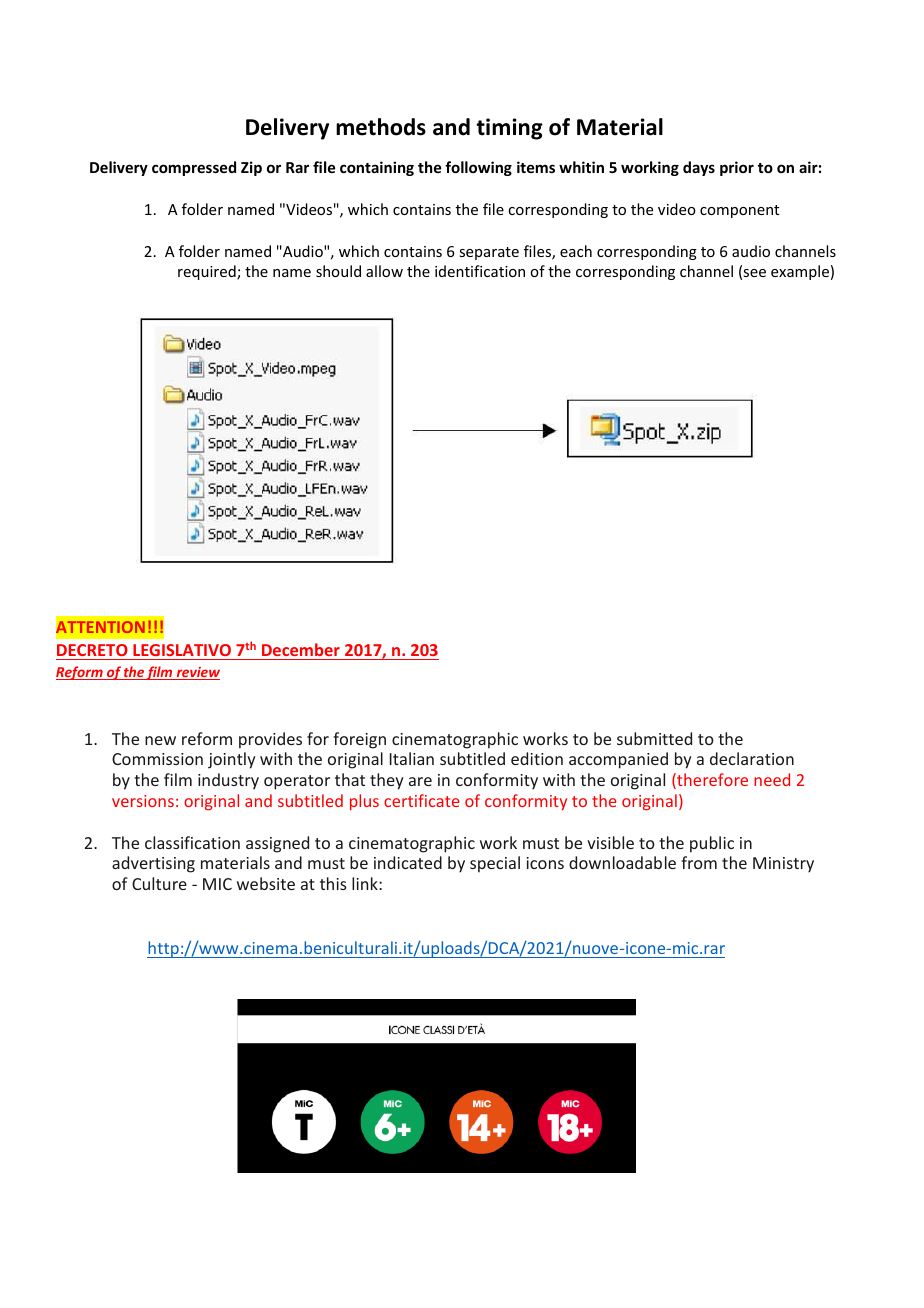 This screenshot has width=924, height=1308. I want to click on compressed, so click(194, 168).
